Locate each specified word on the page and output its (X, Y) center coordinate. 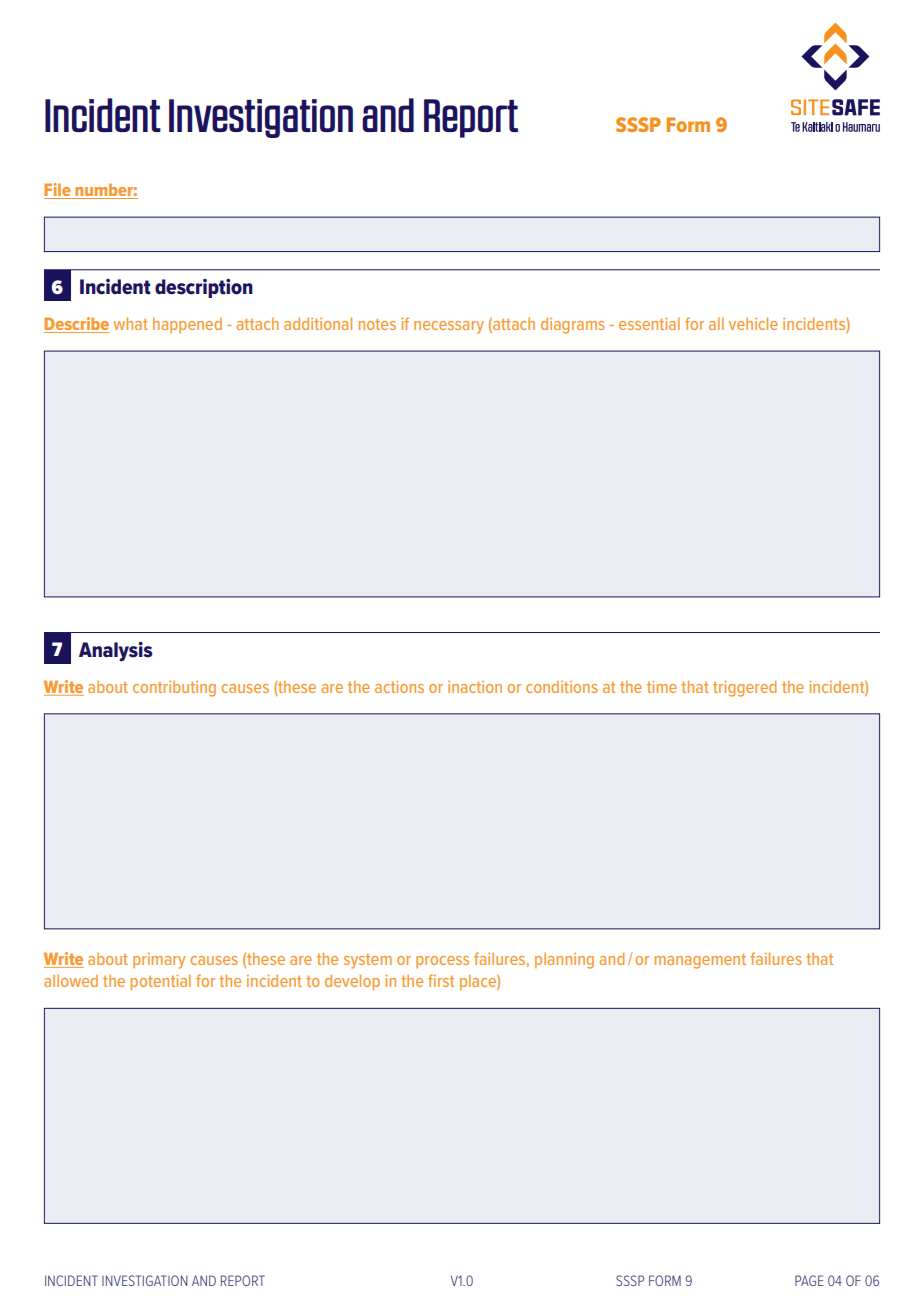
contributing (174, 689)
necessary (449, 327)
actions (399, 687)
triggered (744, 689)
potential (161, 982)
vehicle (753, 324)
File (58, 191)
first (441, 980)
